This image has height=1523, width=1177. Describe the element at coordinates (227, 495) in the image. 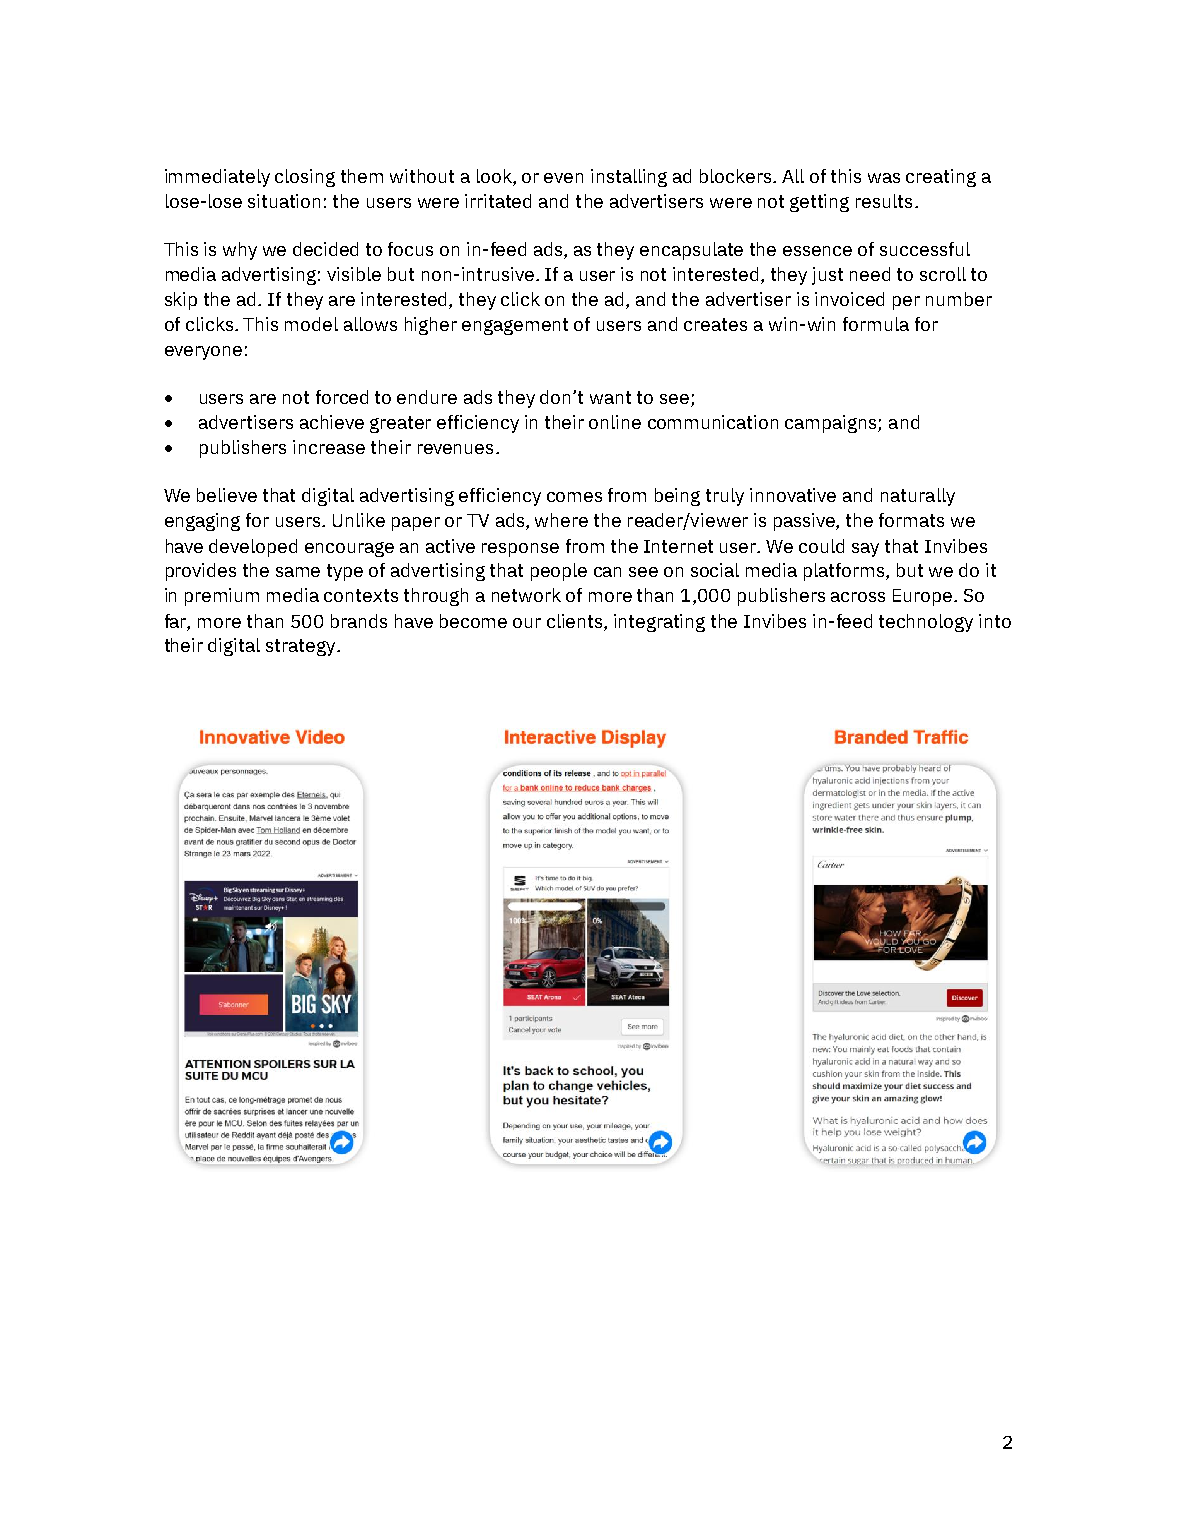

I see `believe` at that location.
